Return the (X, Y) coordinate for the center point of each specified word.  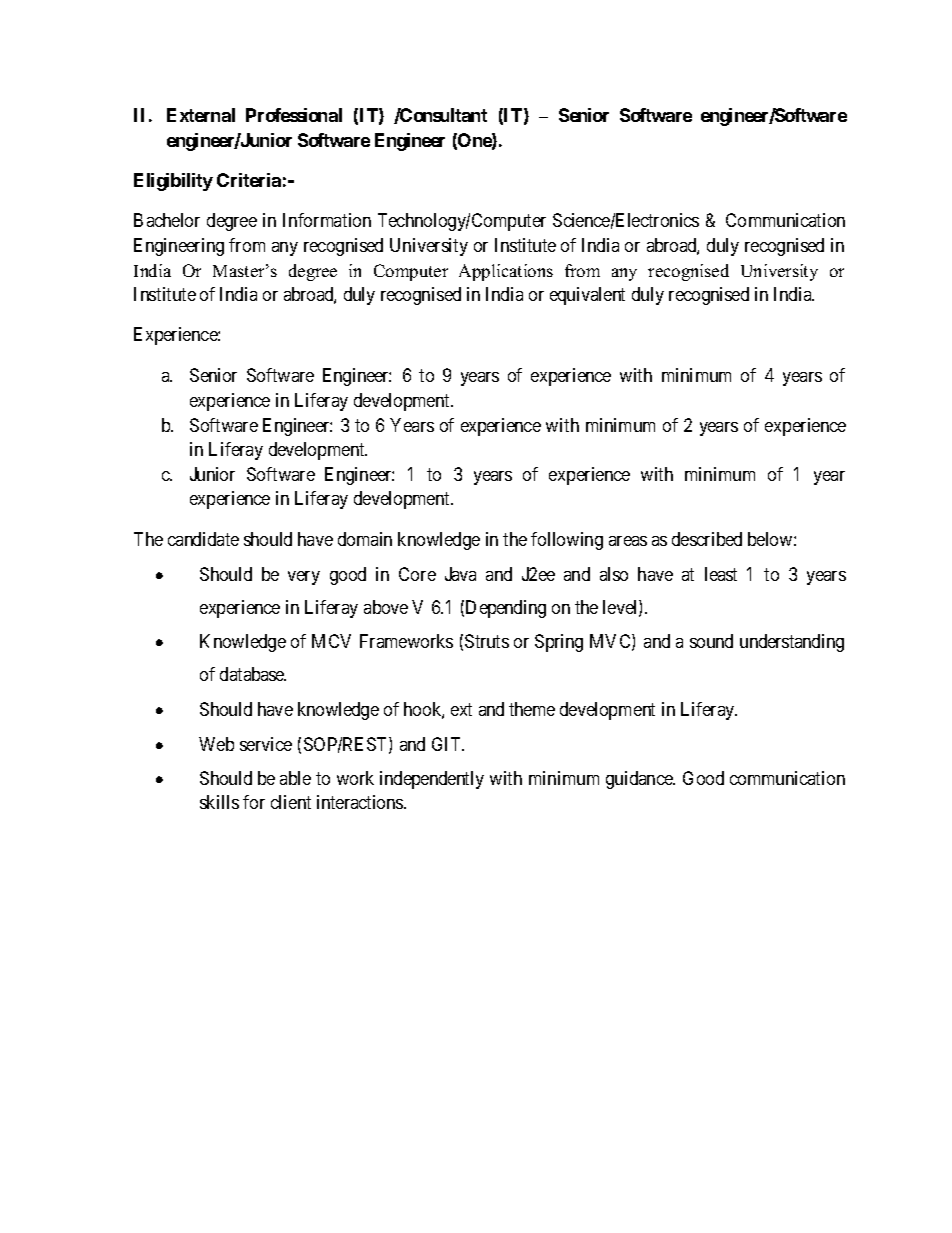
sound (711, 641)
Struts (487, 641)
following (567, 541)
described (707, 539)
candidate (203, 539)
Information (327, 220)
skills (219, 802)
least (721, 574)
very (304, 578)
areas (628, 541)
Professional (294, 115)
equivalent (587, 296)
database (253, 674)
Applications (506, 272)
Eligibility (173, 182)
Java (460, 574)
